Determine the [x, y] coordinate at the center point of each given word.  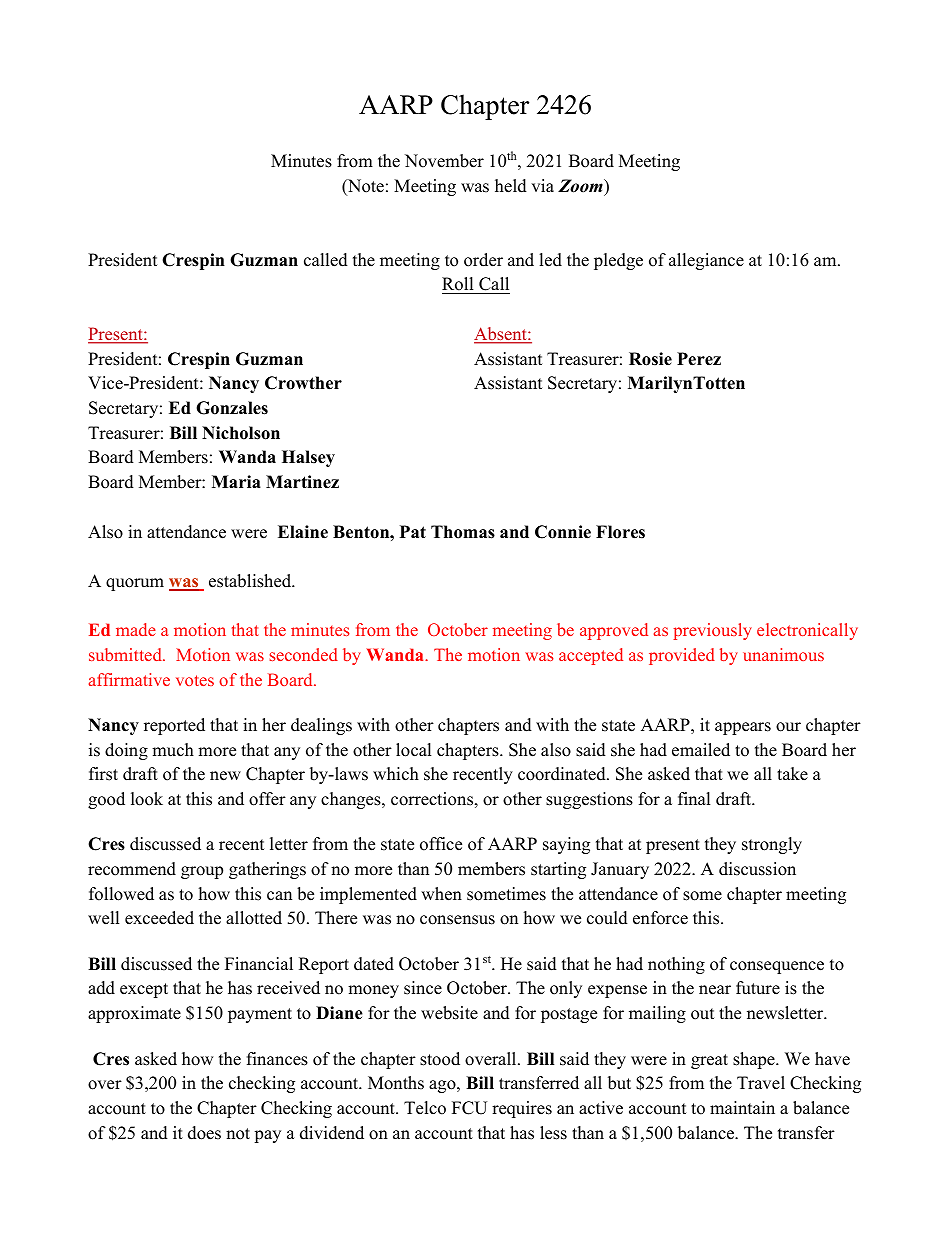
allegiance [706, 261]
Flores [620, 532]
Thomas [463, 532]
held [511, 186]
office [441, 844]
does [204, 1133]
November [444, 161]
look [147, 799]
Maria [236, 481]
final [694, 798]
